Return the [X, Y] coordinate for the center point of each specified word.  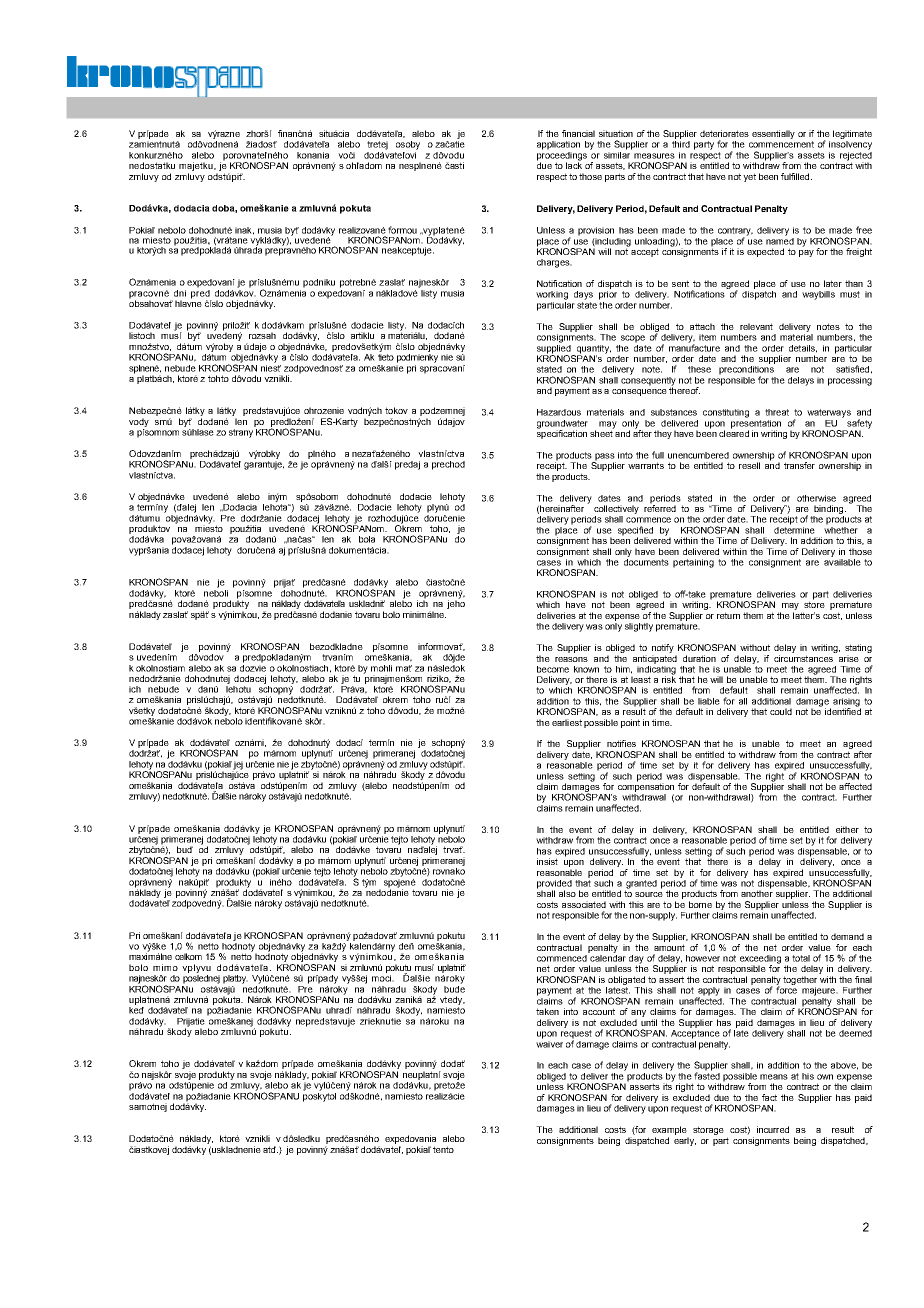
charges [554, 263]
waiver [549, 1043]
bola [367, 539]
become [553, 669]
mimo [165, 967]
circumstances [803, 658]
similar [618, 154]
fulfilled [796, 176]
